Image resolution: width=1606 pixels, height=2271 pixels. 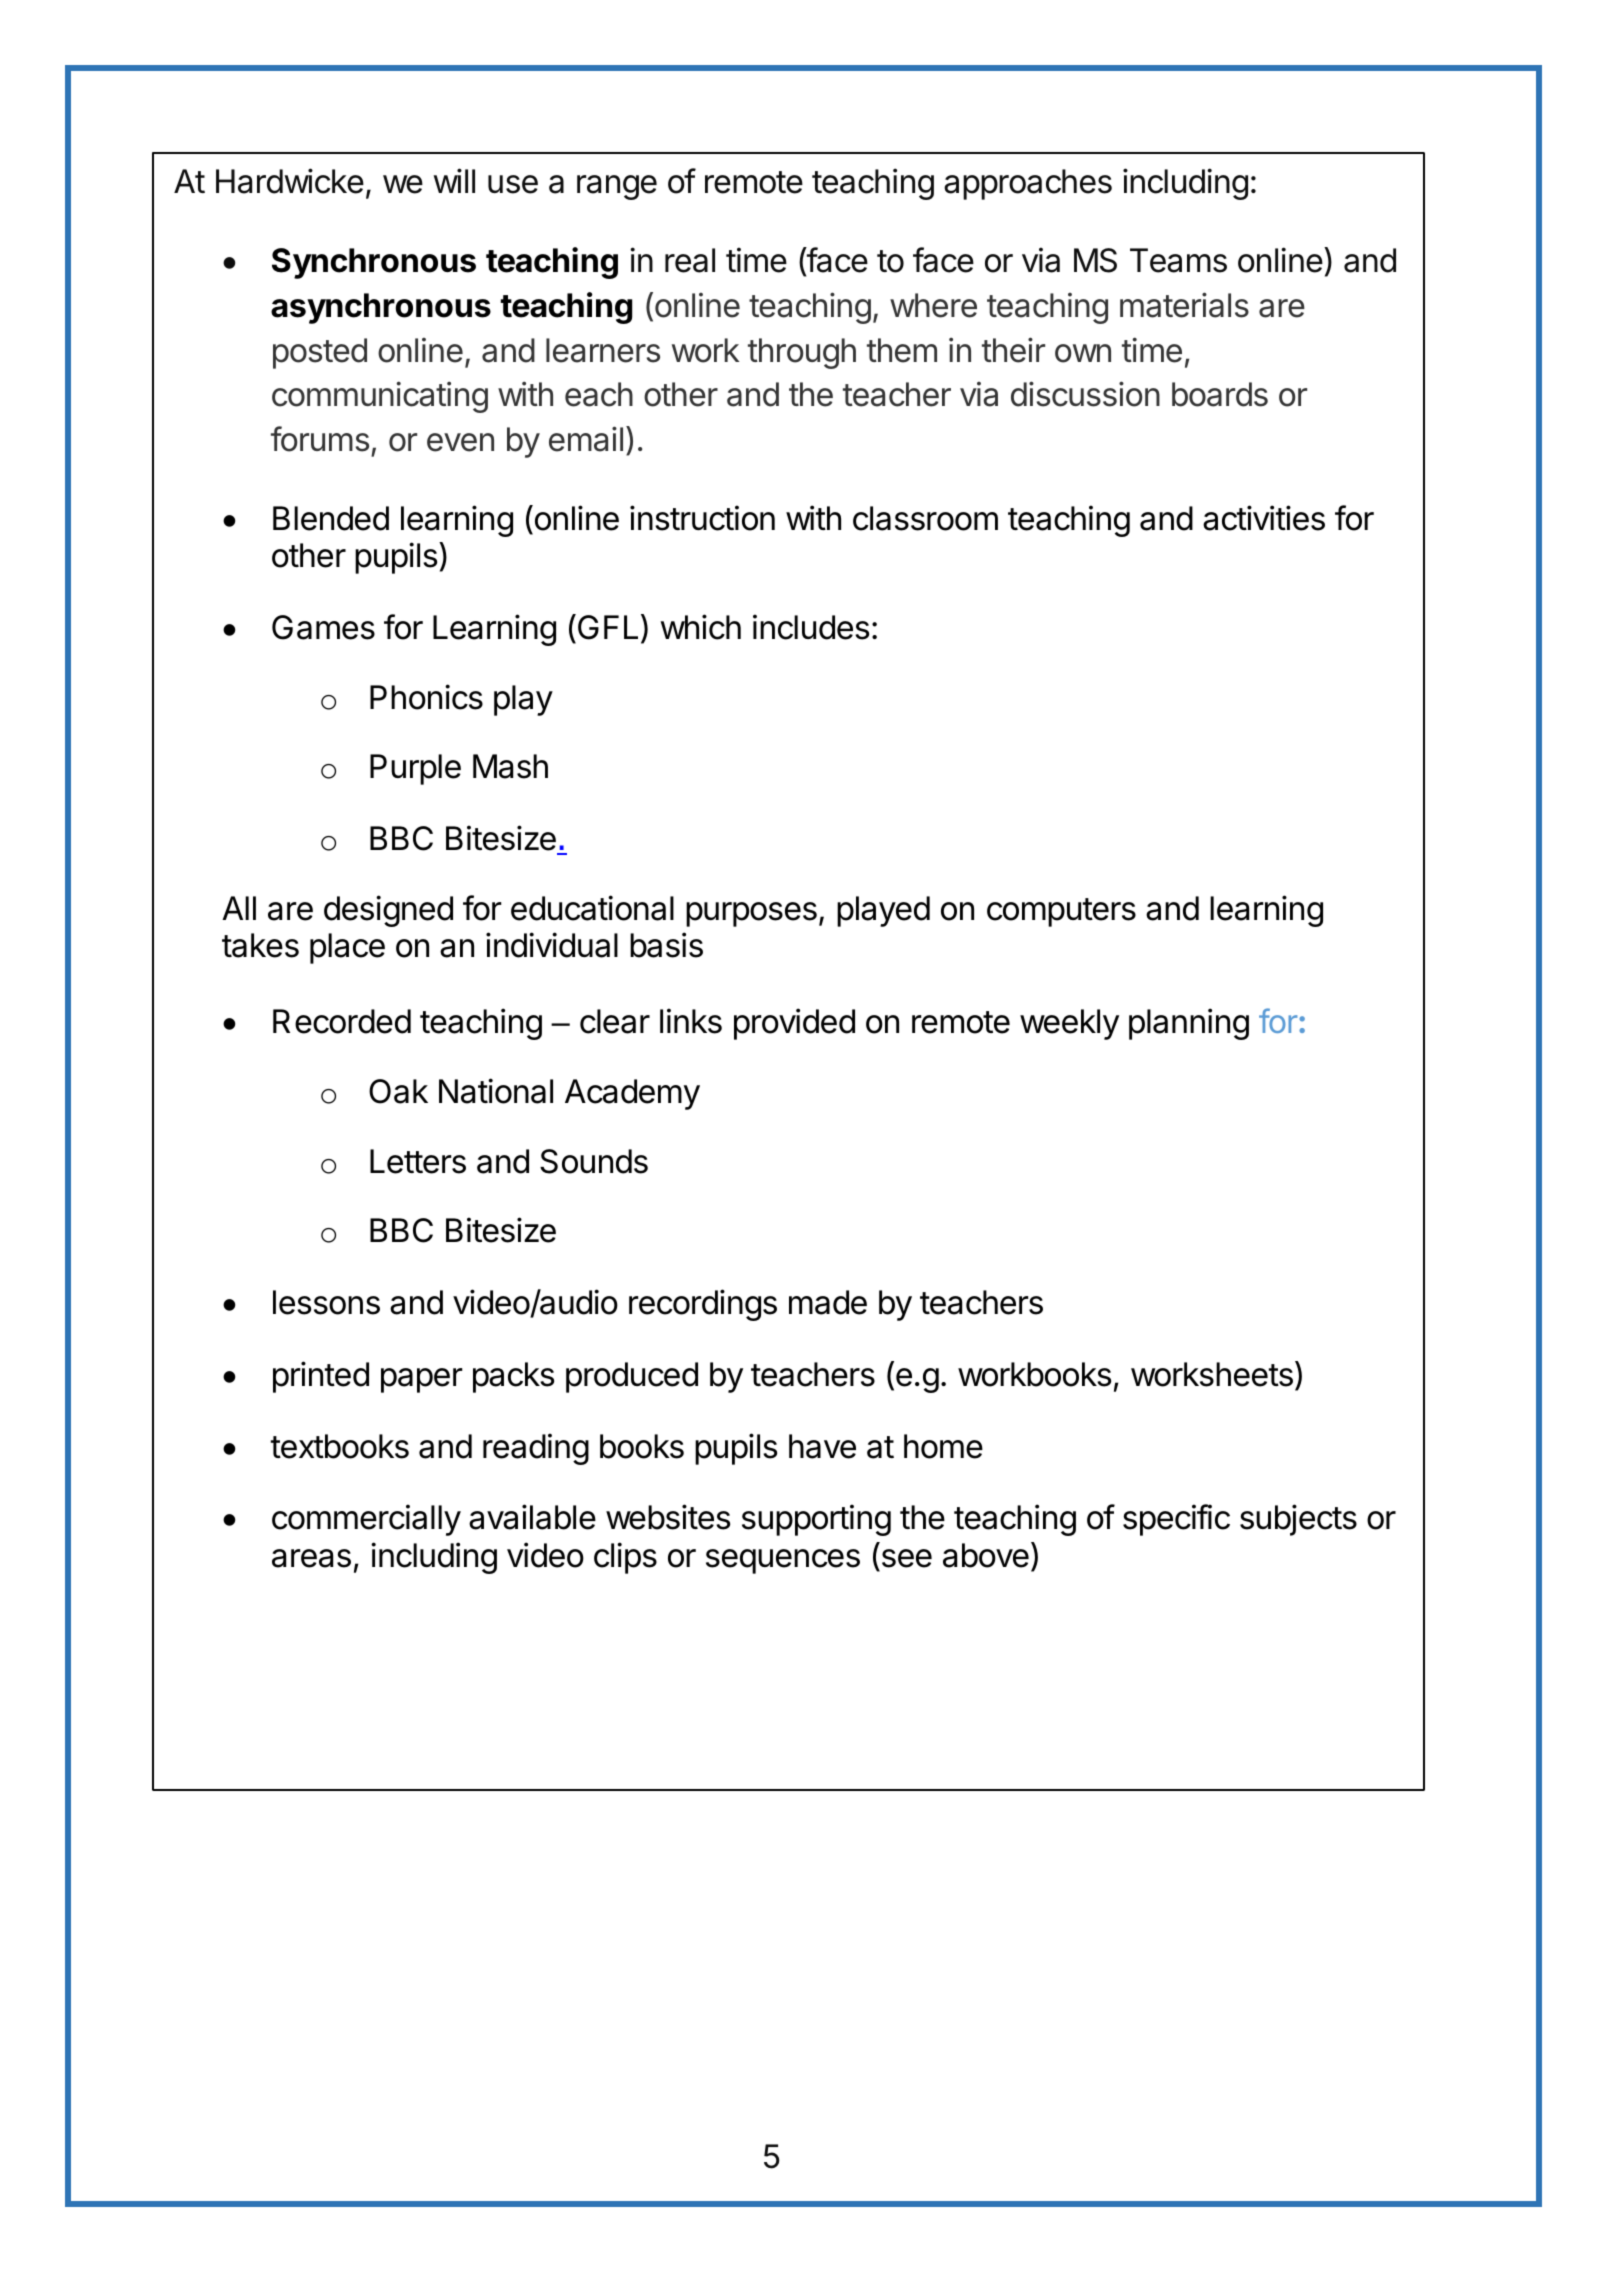 What do you see at coordinates (702, 518) in the screenshot?
I see `instruction` at bounding box center [702, 518].
